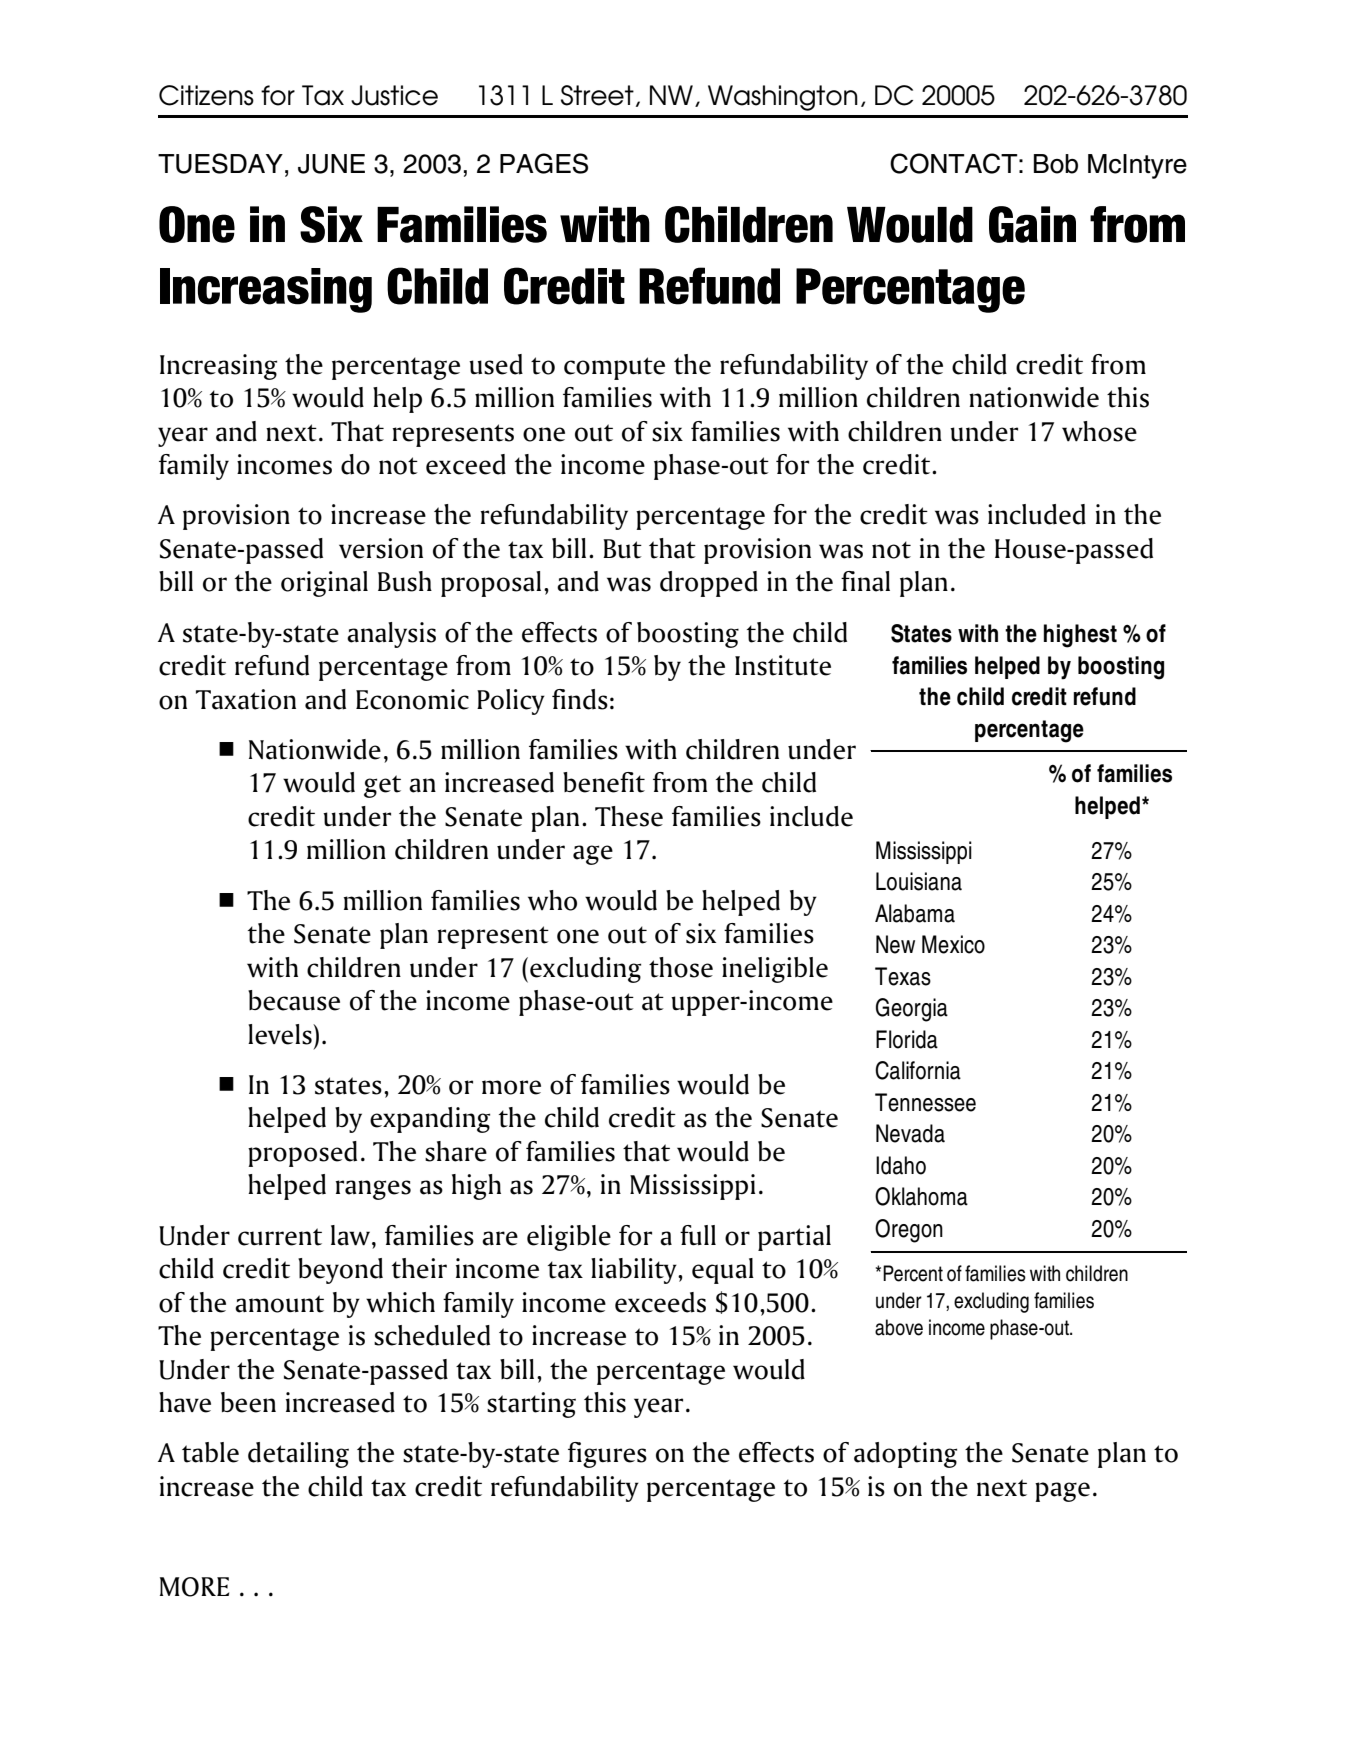 This page has height=1741, width=1346. I want to click on full, so click(698, 1235).
